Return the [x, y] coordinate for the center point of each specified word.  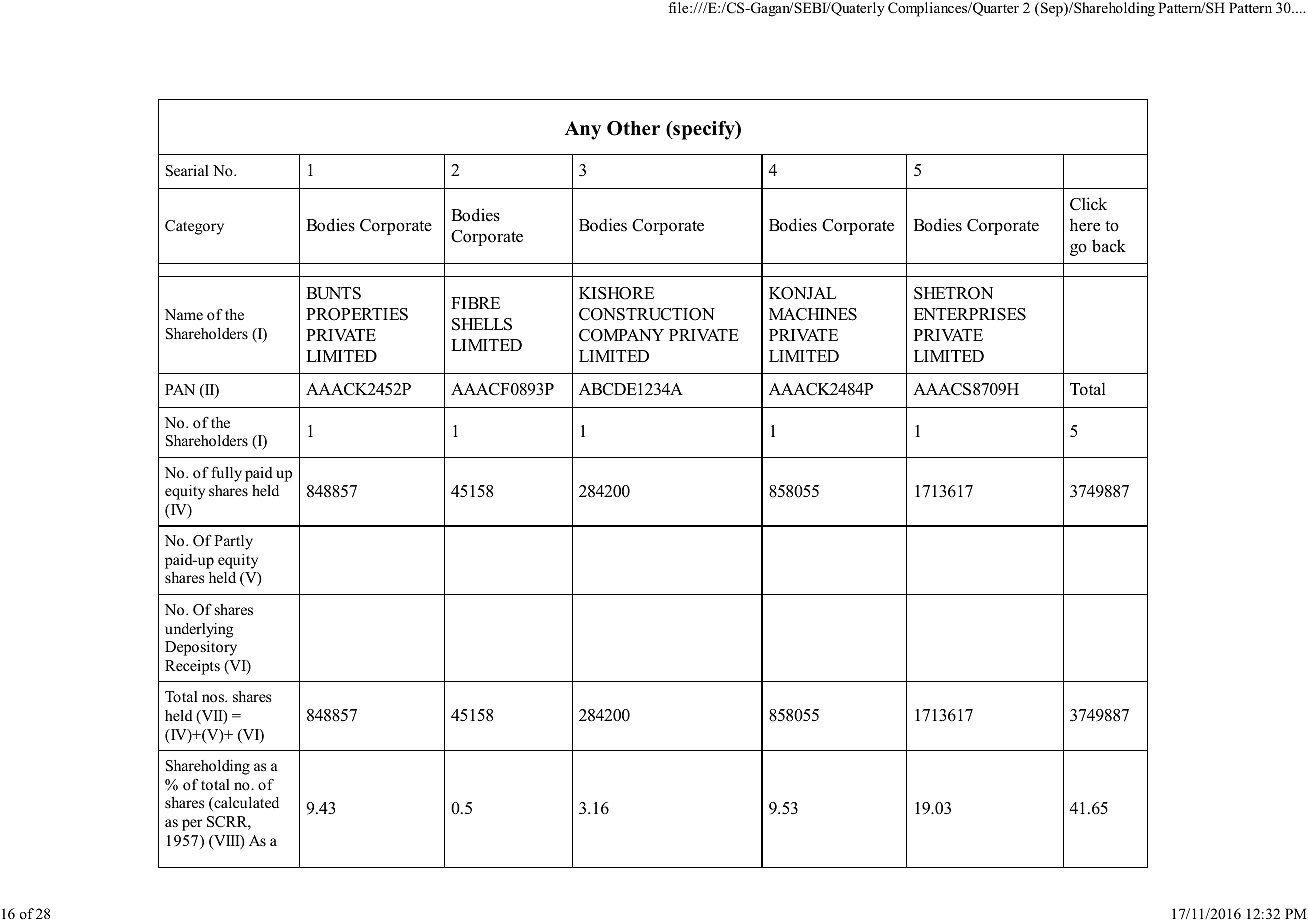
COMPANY [621, 335]
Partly [233, 542]
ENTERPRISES [970, 314]
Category [194, 227]
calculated [245, 804]
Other [633, 128]
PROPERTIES [357, 314]
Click [1088, 204]
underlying [199, 630]
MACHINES [813, 314]
